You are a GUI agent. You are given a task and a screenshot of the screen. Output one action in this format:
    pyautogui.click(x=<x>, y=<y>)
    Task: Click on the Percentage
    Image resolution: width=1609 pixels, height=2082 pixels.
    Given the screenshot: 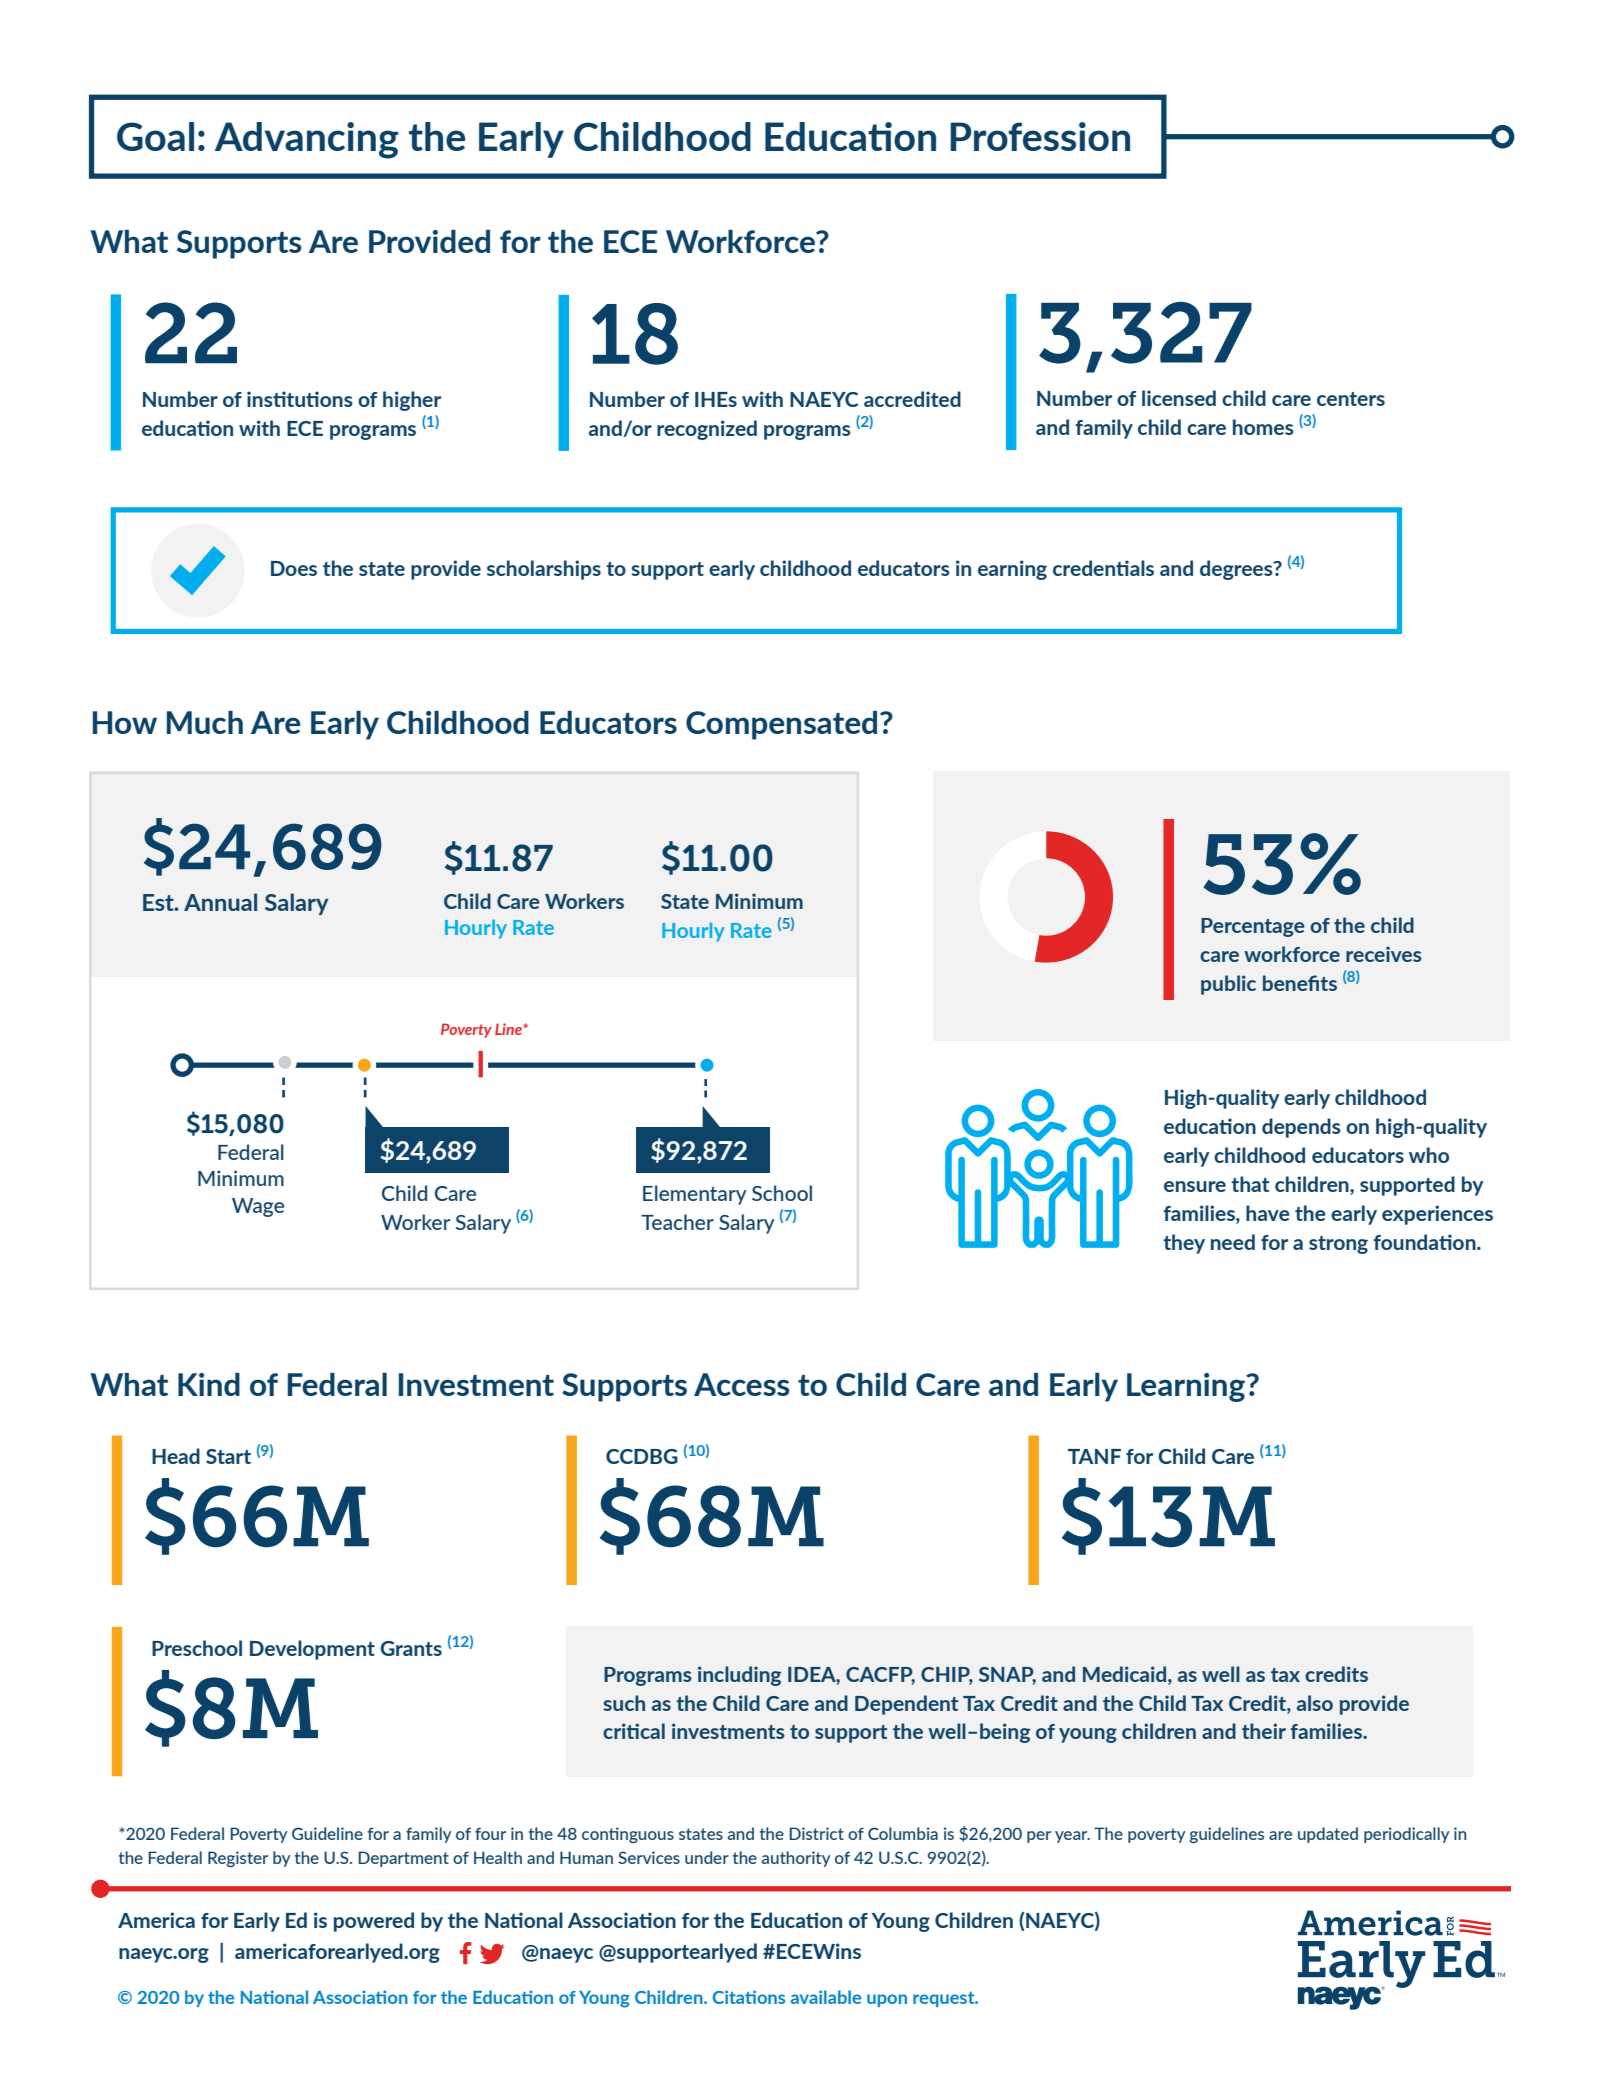 What is the action you would take?
    pyautogui.click(x=1253, y=927)
